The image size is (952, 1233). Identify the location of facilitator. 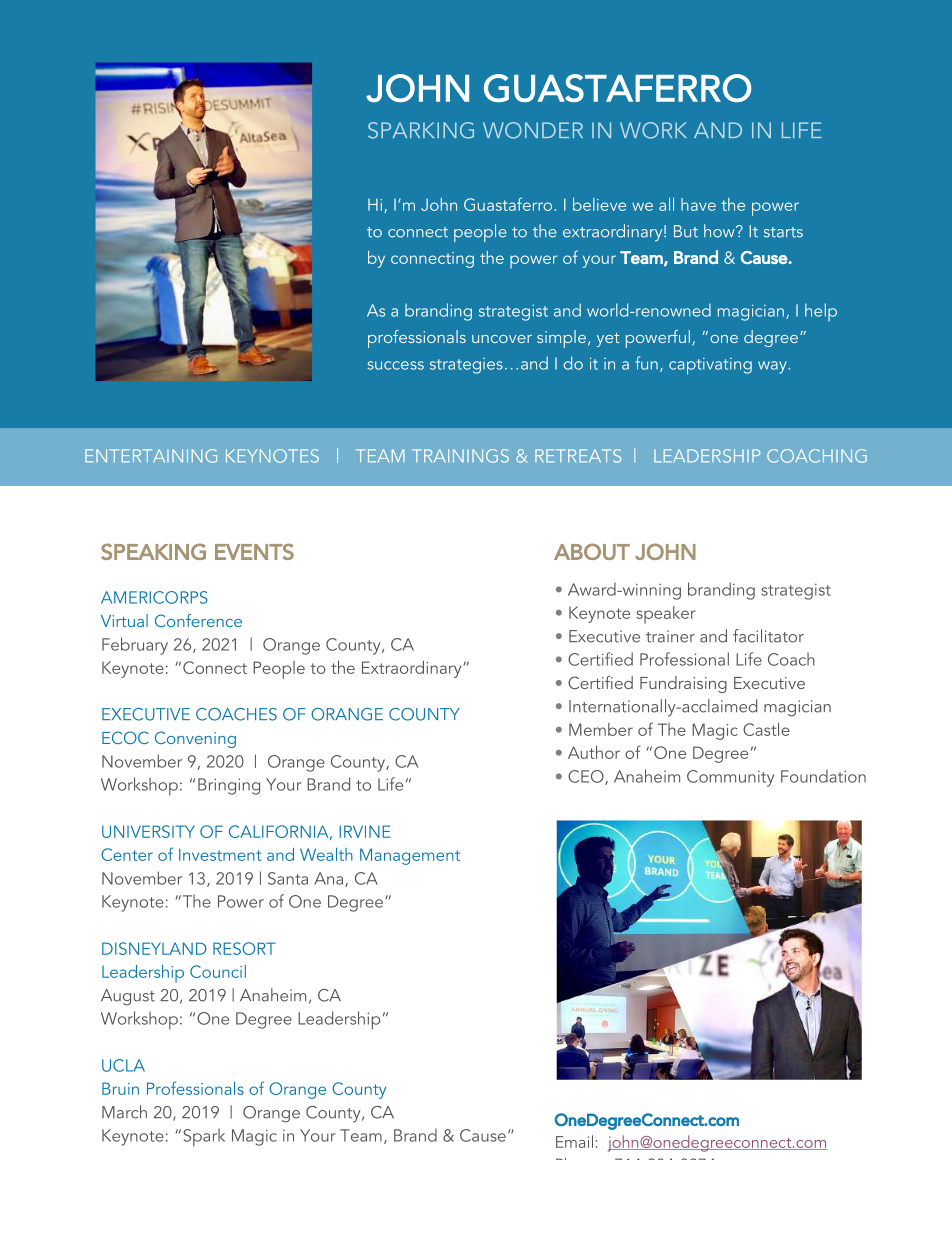
(768, 636).
